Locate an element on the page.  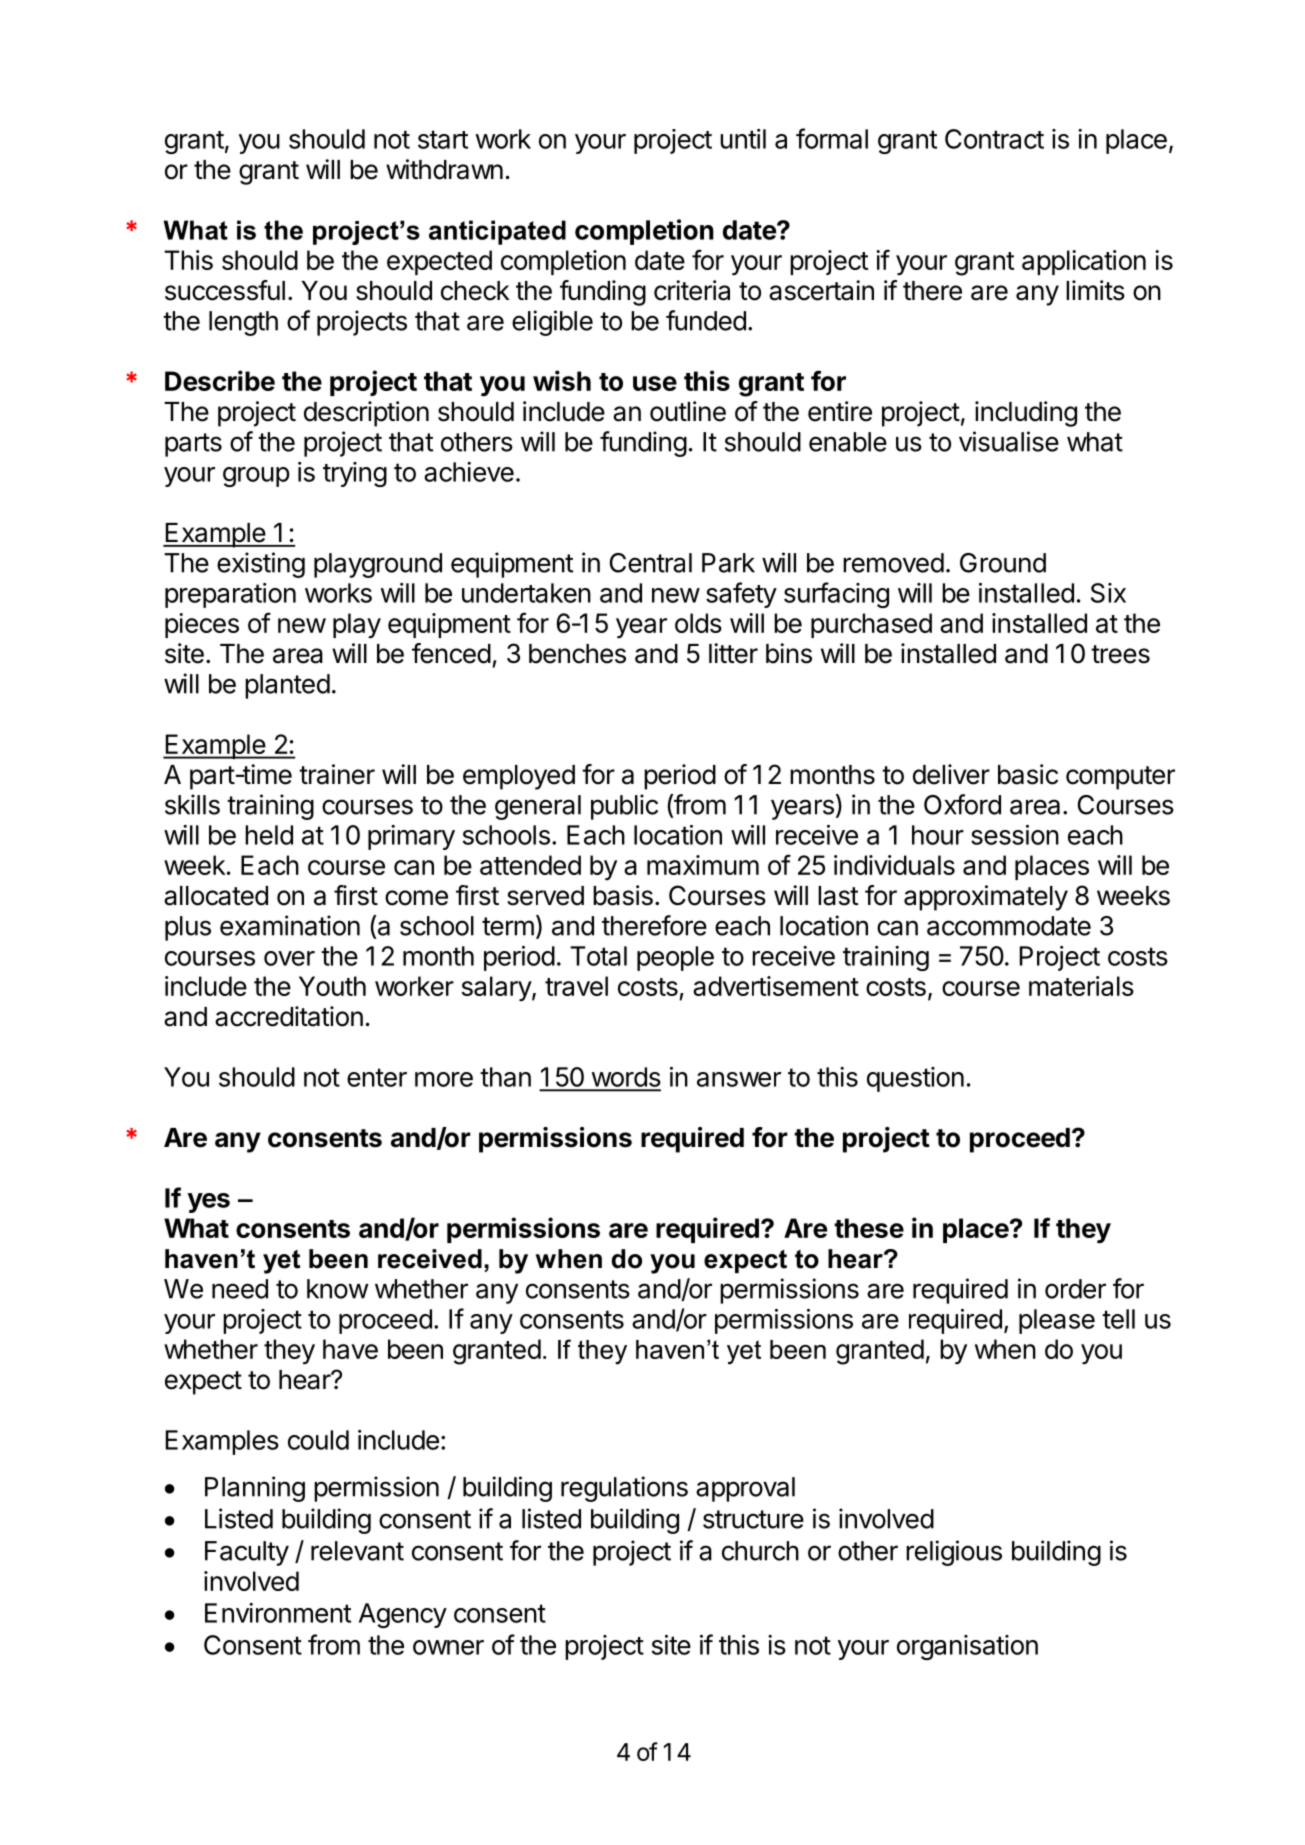
Contract is located at coordinates (994, 139).
